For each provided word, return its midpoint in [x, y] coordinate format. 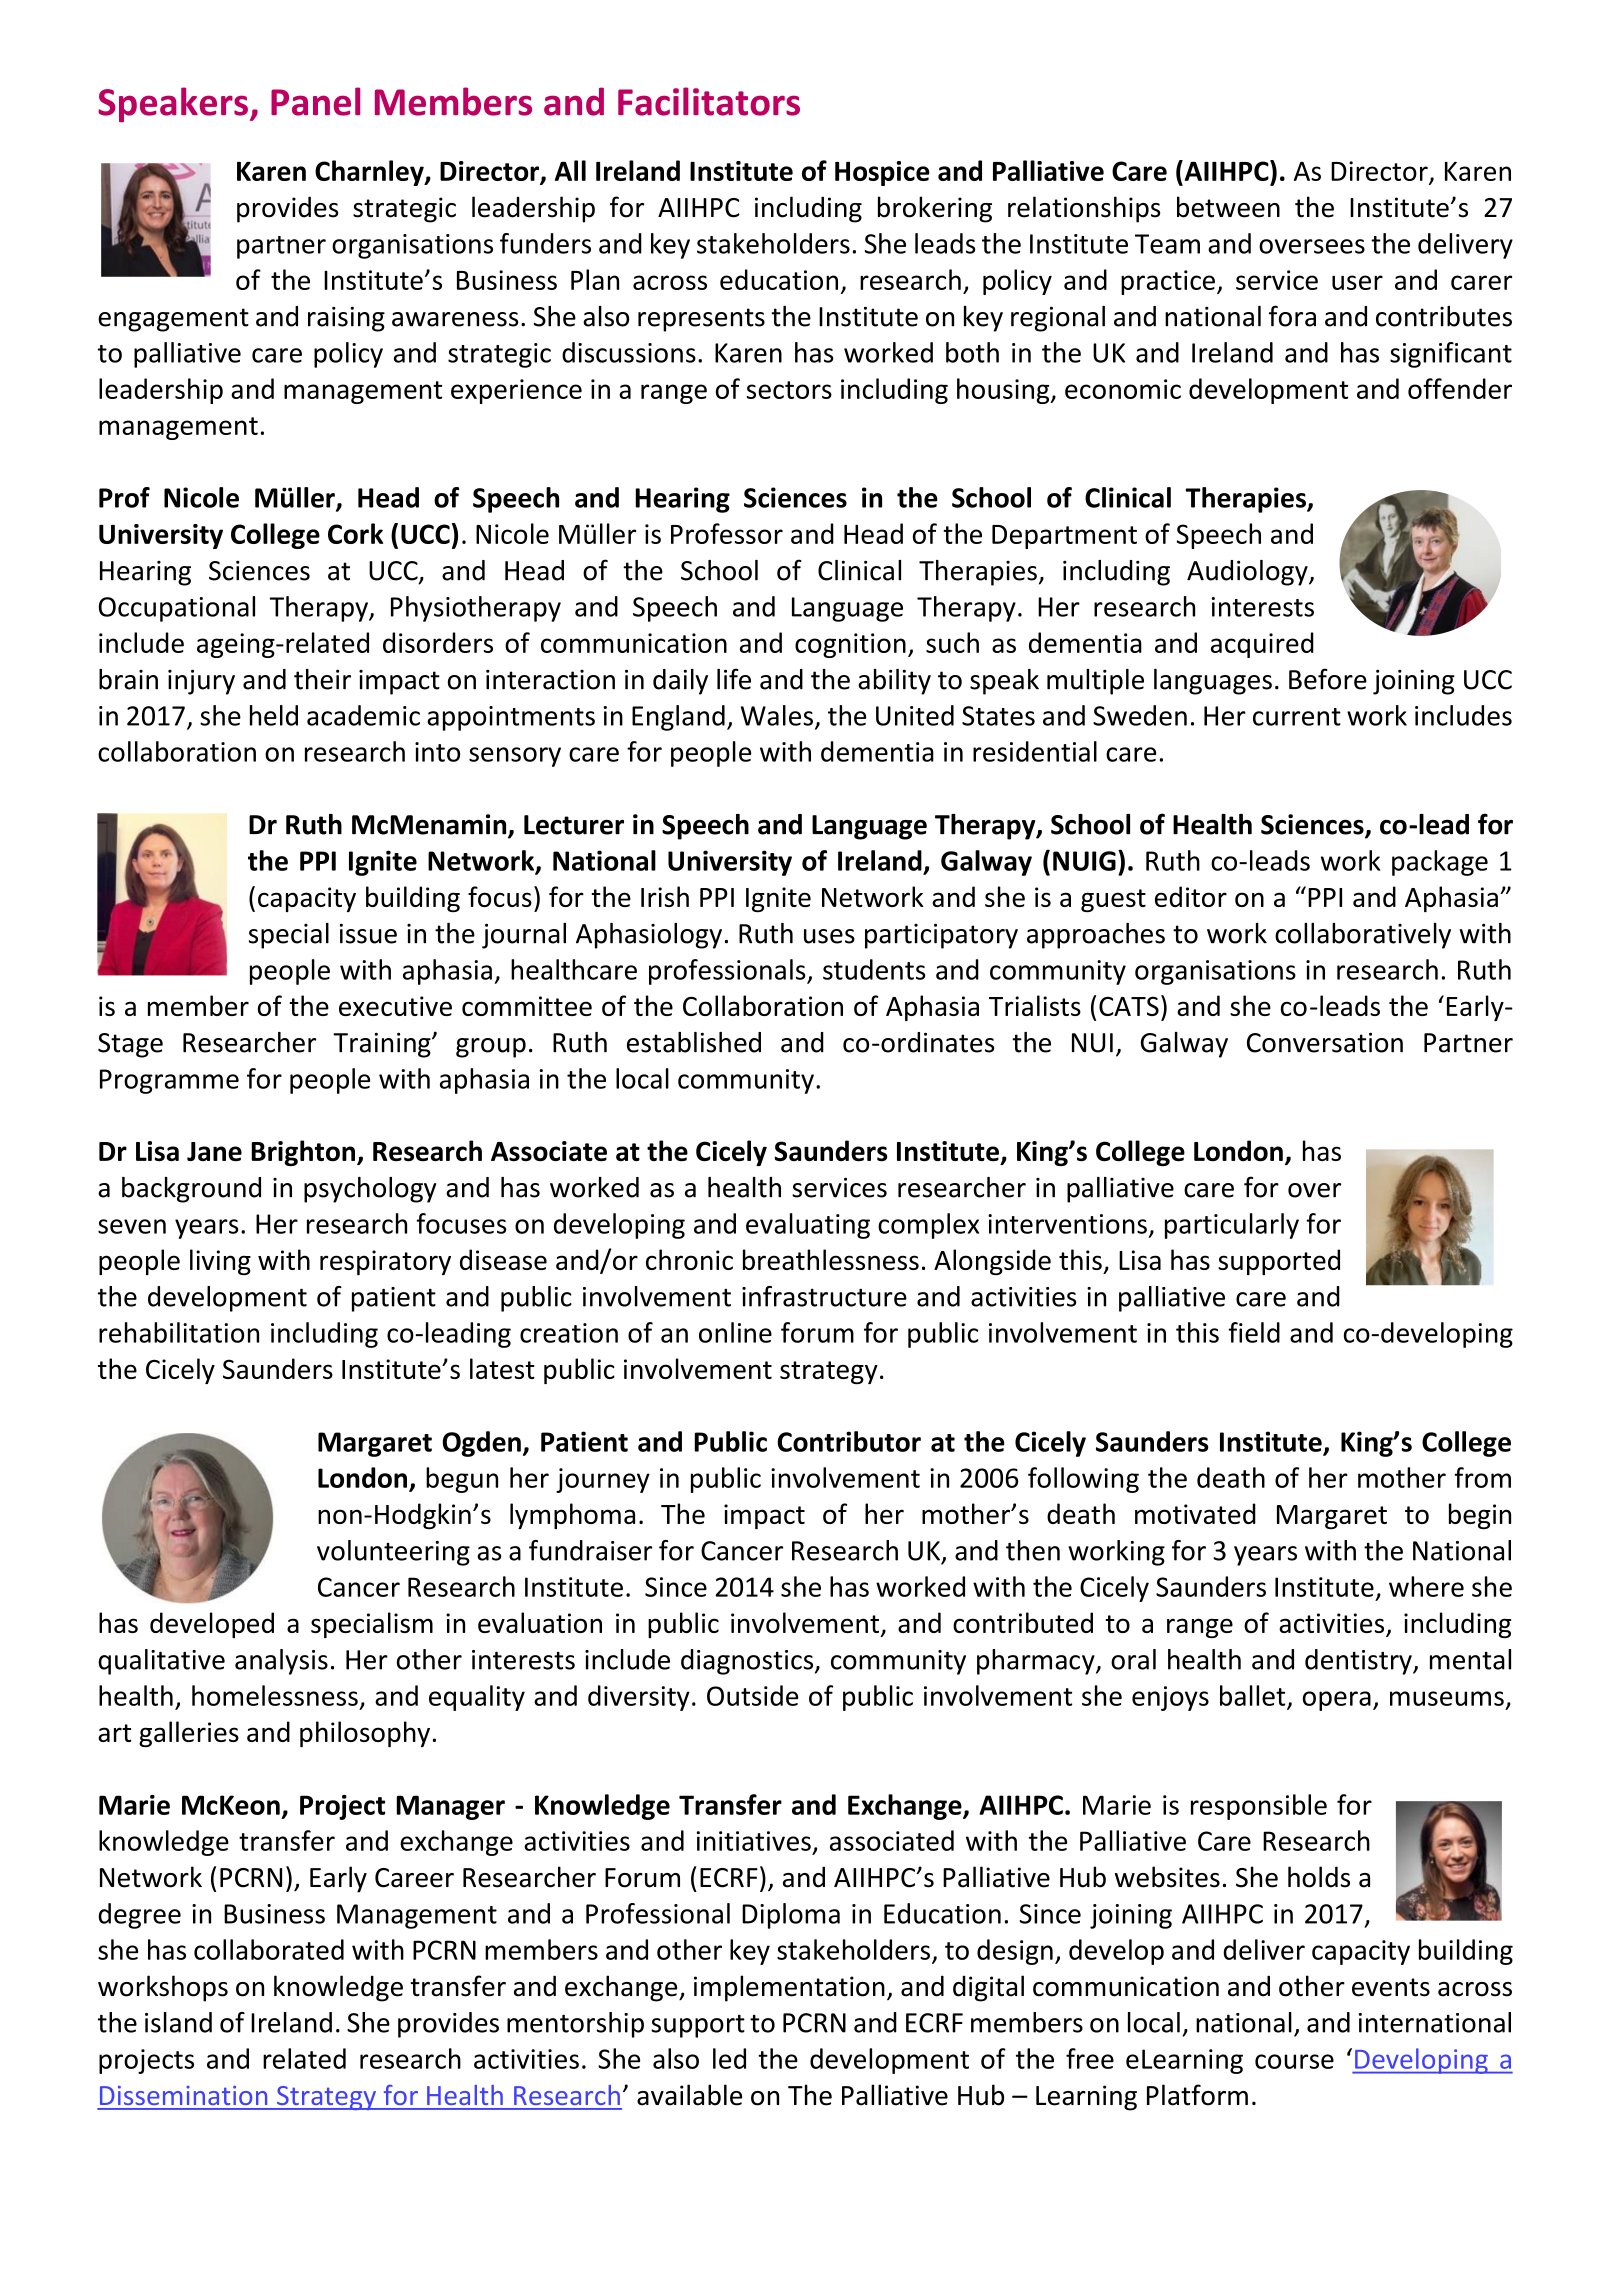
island [178, 2022]
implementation [789, 1988]
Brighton [304, 1153]
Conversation [1325, 1042]
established [694, 1042]
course [1294, 2061]
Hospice [882, 173]
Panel [315, 101]
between [1228, 207]
